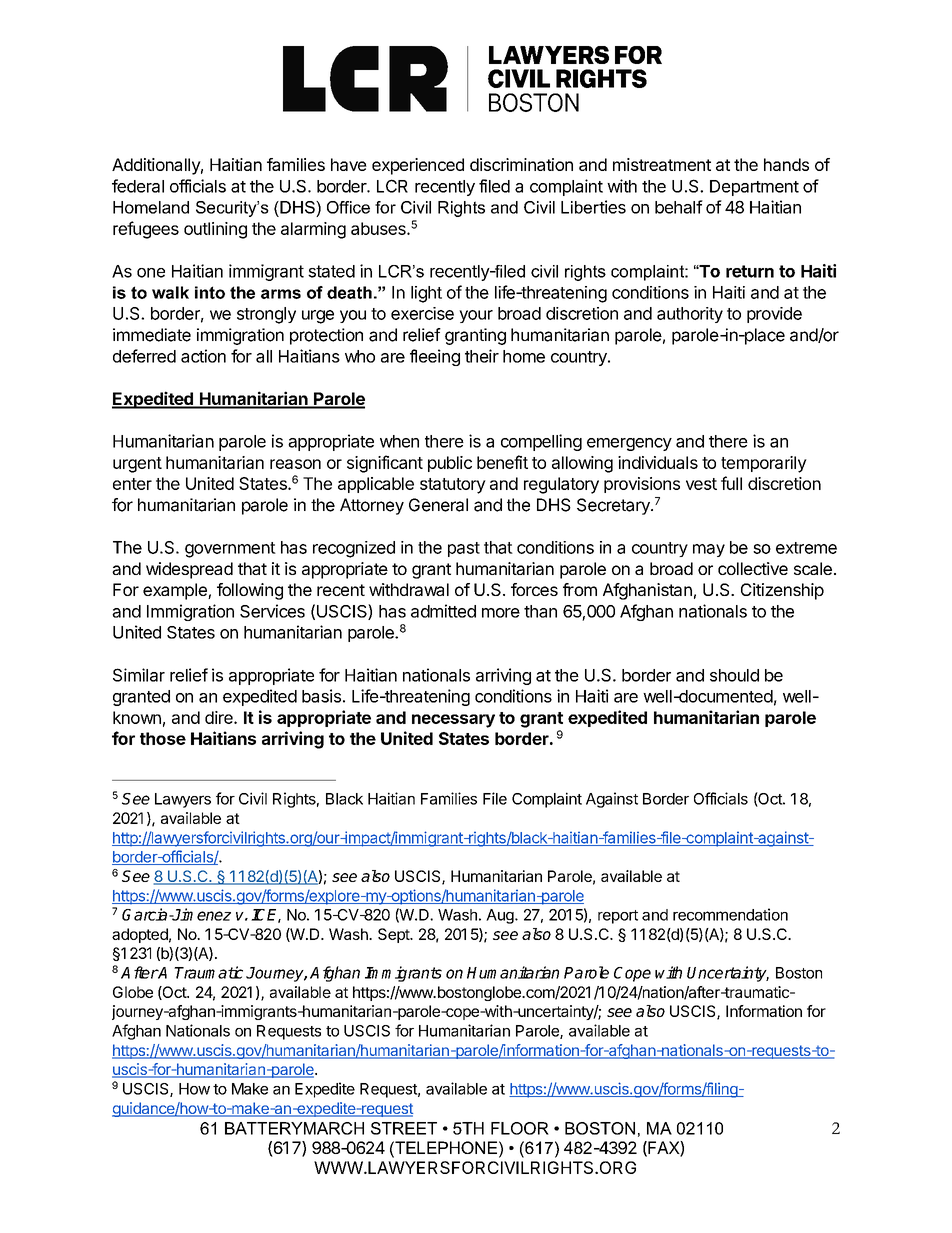 This image has width=952, height=1233. What do you see at coordinates (730, 914) in the image?
I see `recommendation` at bounding box center [730, 914].
